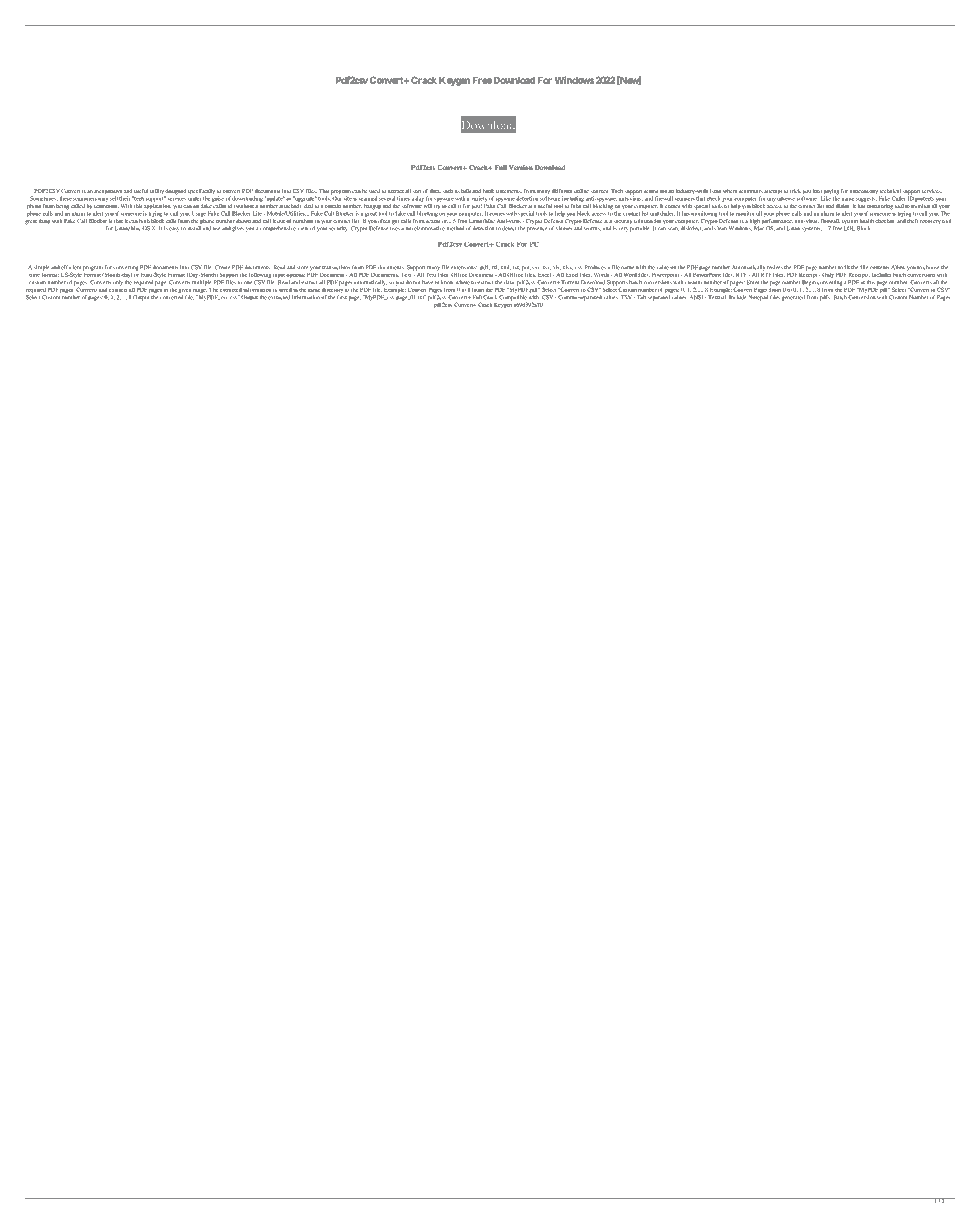 The width and height of the screenshot is (980, 1215). What do you see at coordinates (849, 227) in the screenshot?
I see `LOL` at bounding box center [849, 227].
